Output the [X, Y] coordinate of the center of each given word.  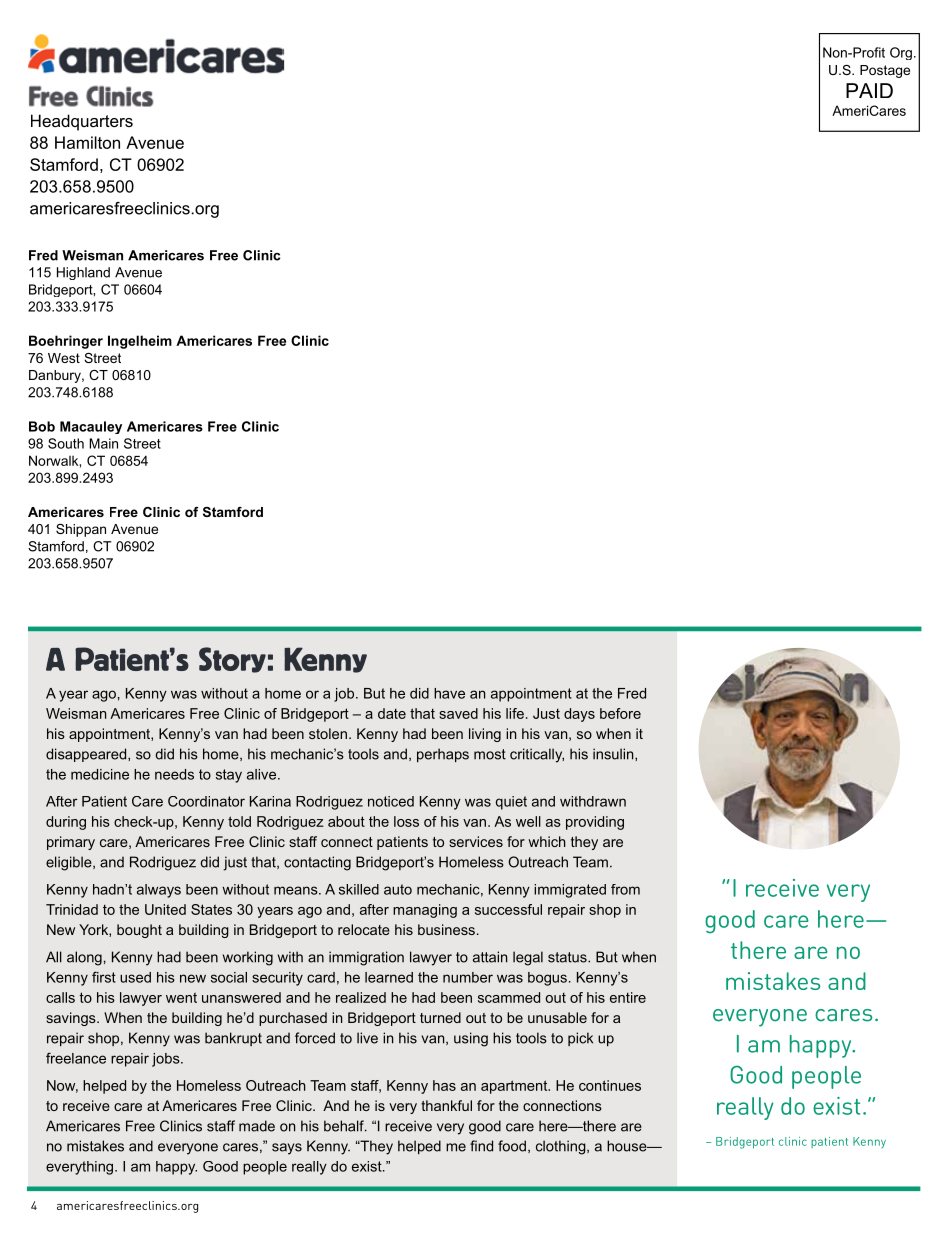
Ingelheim [140, 342]
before [620, 713]
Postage [885, 71]
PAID [869, 90]
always [159, 891]
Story [232, 660]
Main [103, 443]
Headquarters [82, 122]
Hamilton [87, 142]
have [449, 693]
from [625, 889]
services [476, 841]
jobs [167, 1060]
